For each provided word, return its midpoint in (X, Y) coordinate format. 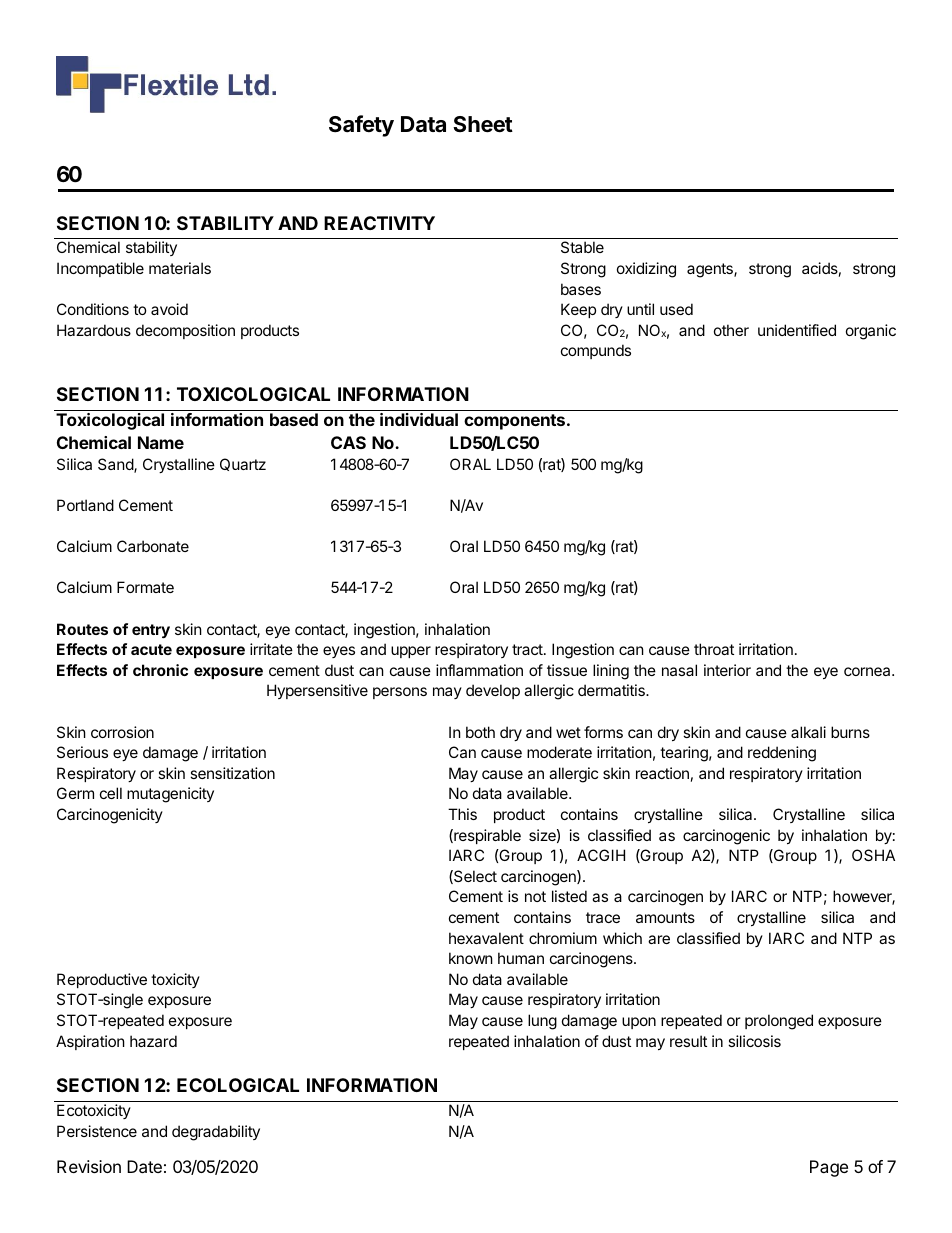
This (462, 814)
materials (180, 268)
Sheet (483, 124)
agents (711, 270)
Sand (116, 465)
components (516, 422)
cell (111, 793)
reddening (782, 754)
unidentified (797, 330)
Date (144, 1166)
